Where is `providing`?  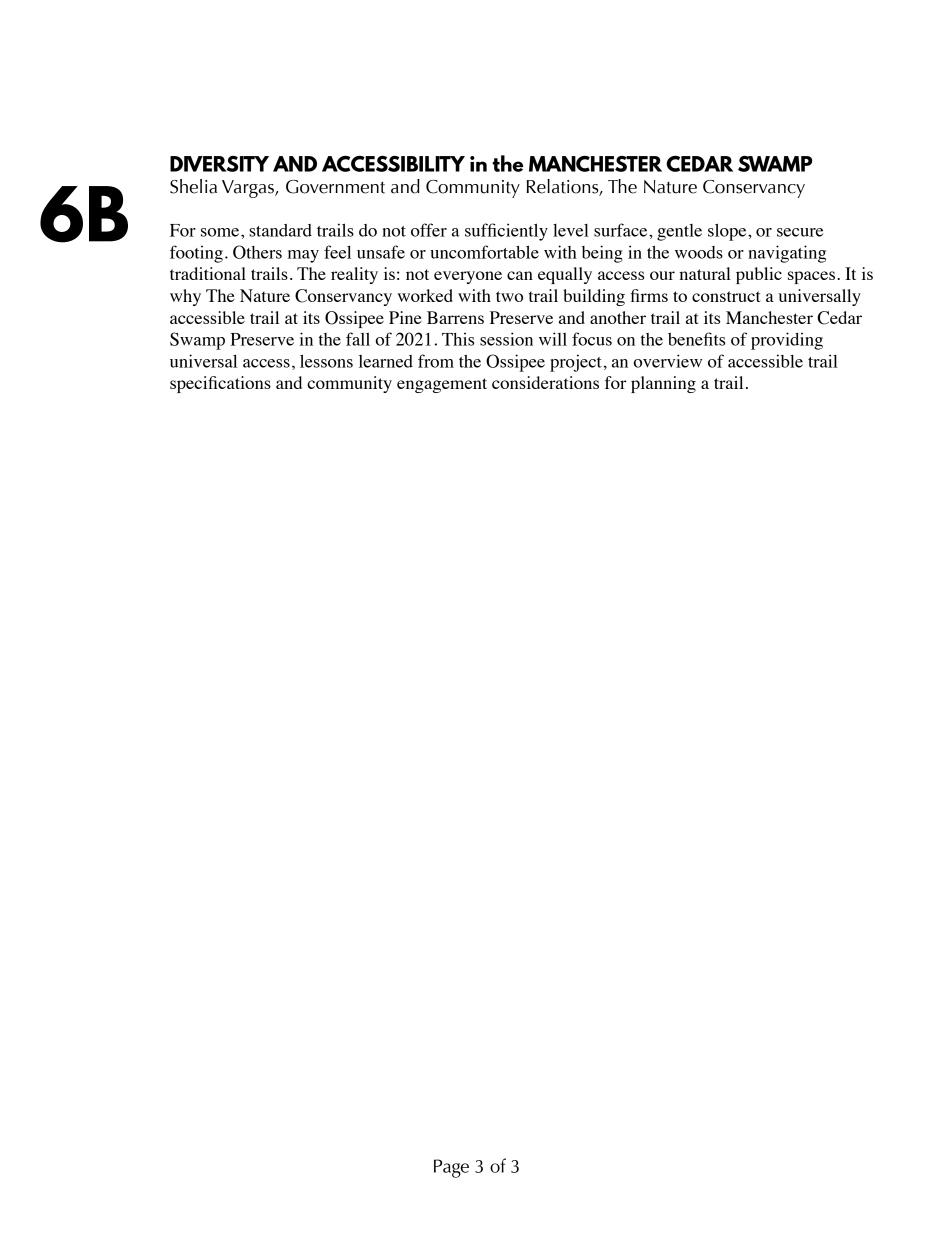 providing is located at coordinates (787, 341).
